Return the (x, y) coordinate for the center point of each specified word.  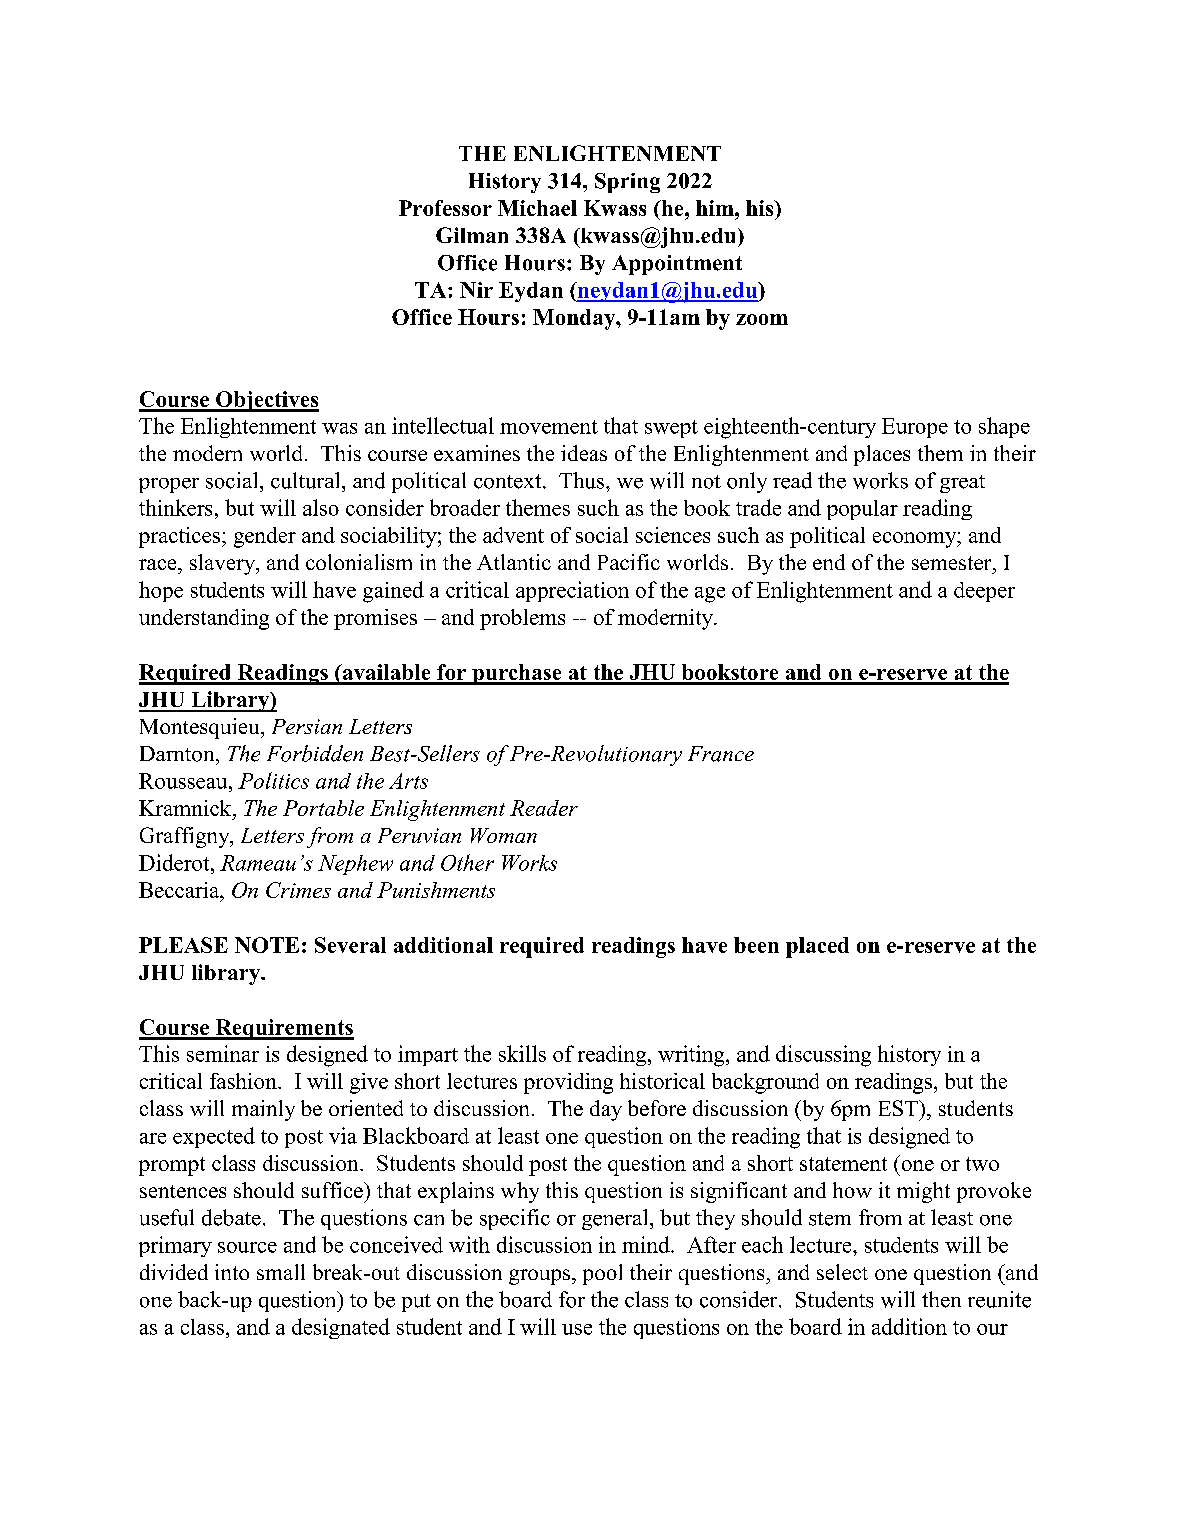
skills (522, 1053)
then (941, 1299)
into (232, 1272)
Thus (583, 480)
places (882, 455)
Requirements (283, 1029)
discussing (823, 1056)
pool (602, 1274)
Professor (445, 208)
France (721, 754)
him (716, 208)
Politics (273, 780)
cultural (307, 480)
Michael (537, 208)
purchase (517, 674)
